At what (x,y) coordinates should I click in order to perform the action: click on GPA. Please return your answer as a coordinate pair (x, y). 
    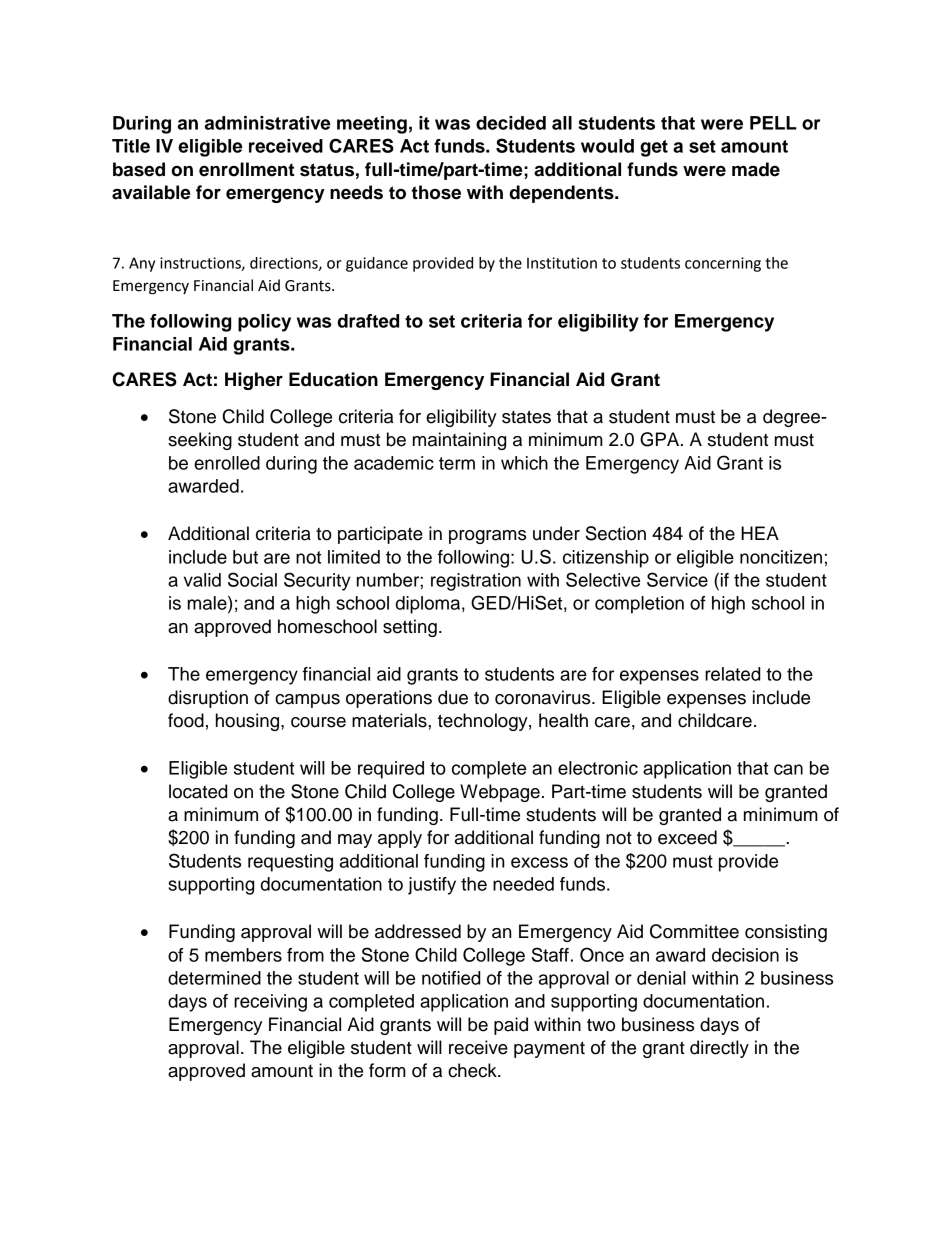
    Looking at the image, I should click on (661, 439).
